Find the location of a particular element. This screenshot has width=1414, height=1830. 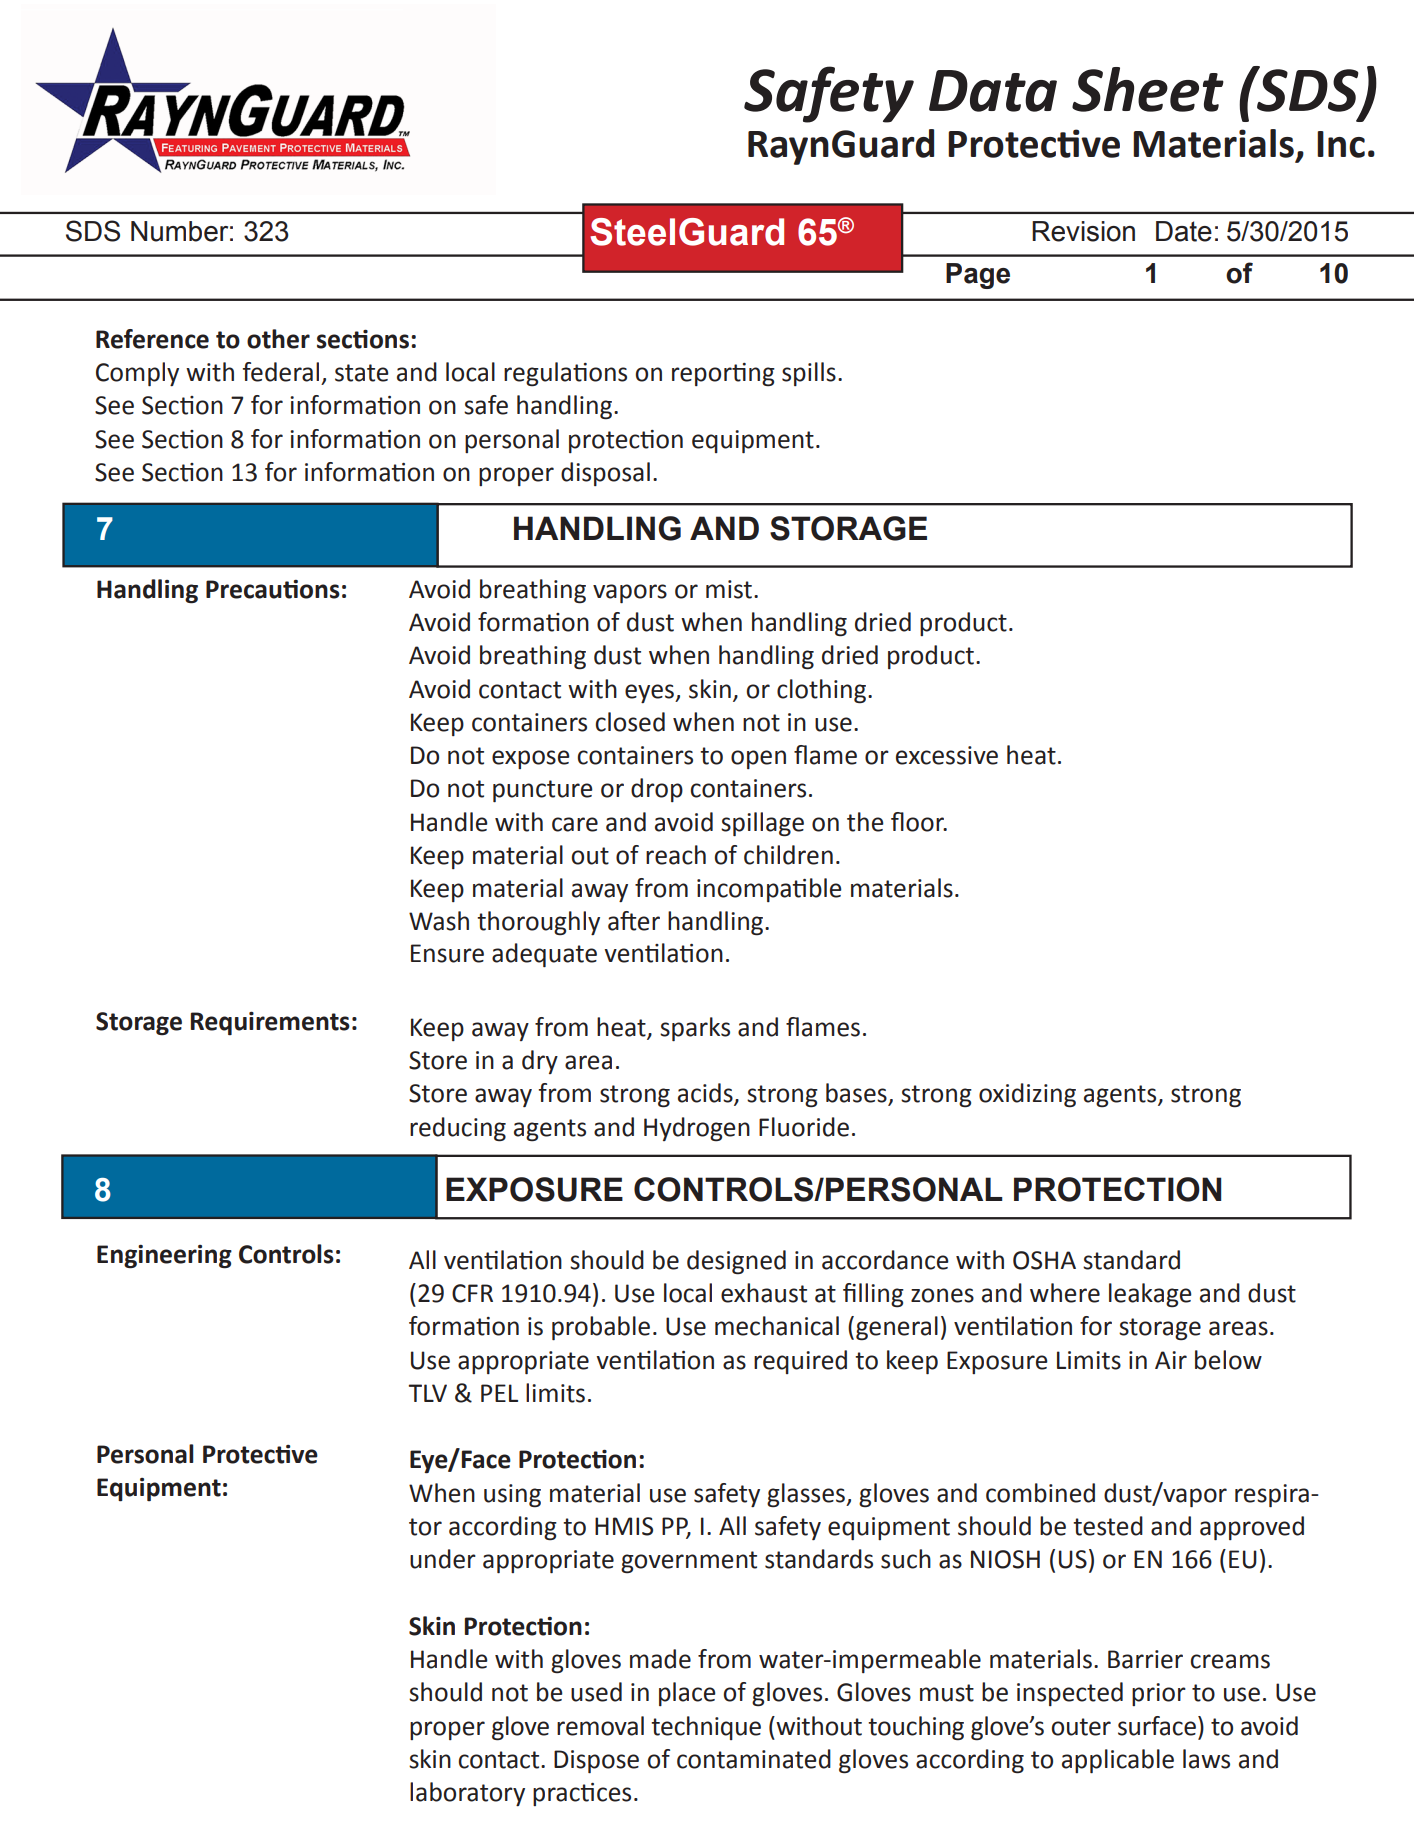

mechanical is located at coordinates (777, 1326).
